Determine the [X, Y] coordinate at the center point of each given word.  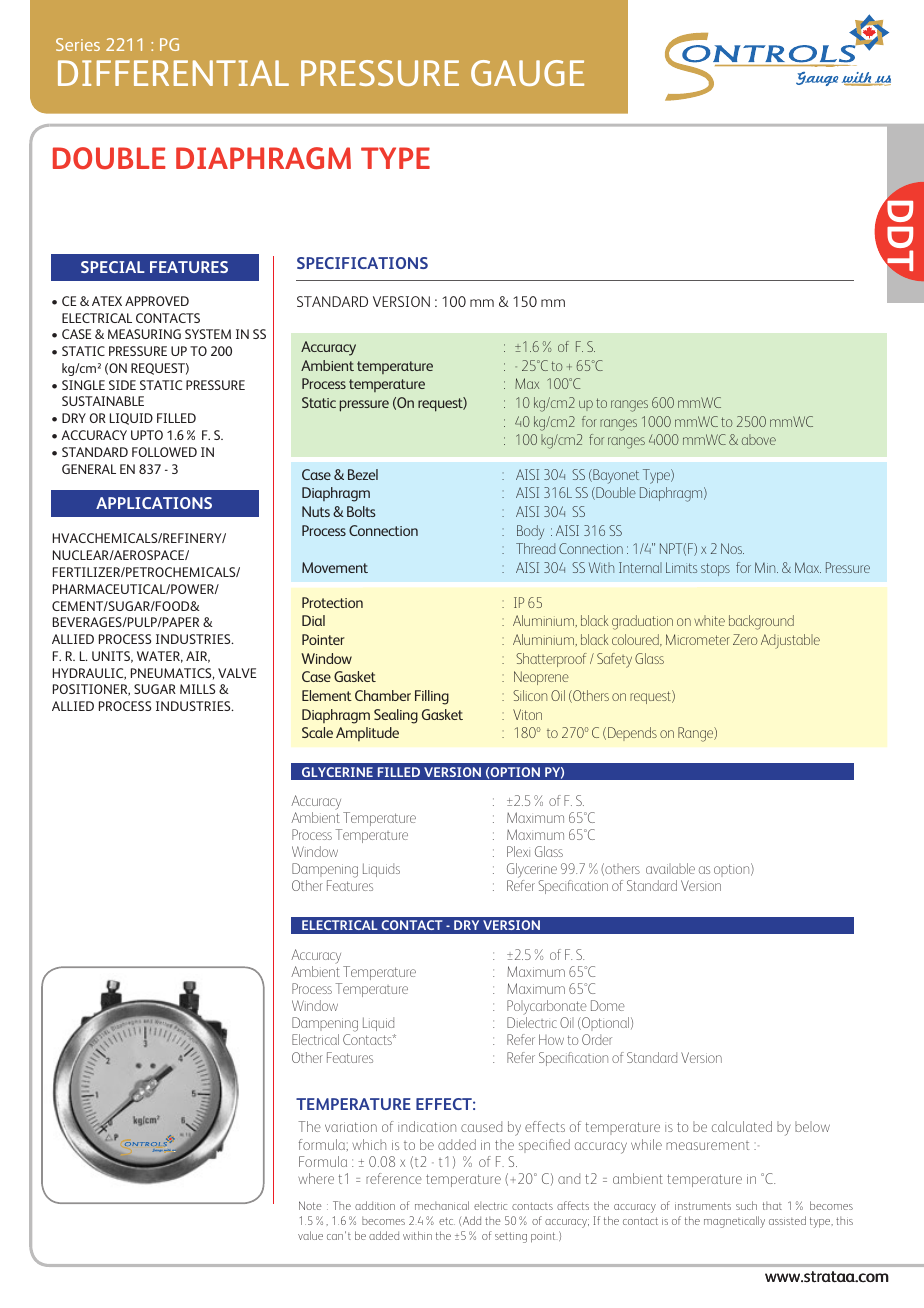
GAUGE [527, 73]
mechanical [442, 1205]
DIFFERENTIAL [173, 73]
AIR [198, 657]
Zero [745, 639]
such [746, 1205]
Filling [432, 697]
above [759, 439]
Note [310, 1205]
